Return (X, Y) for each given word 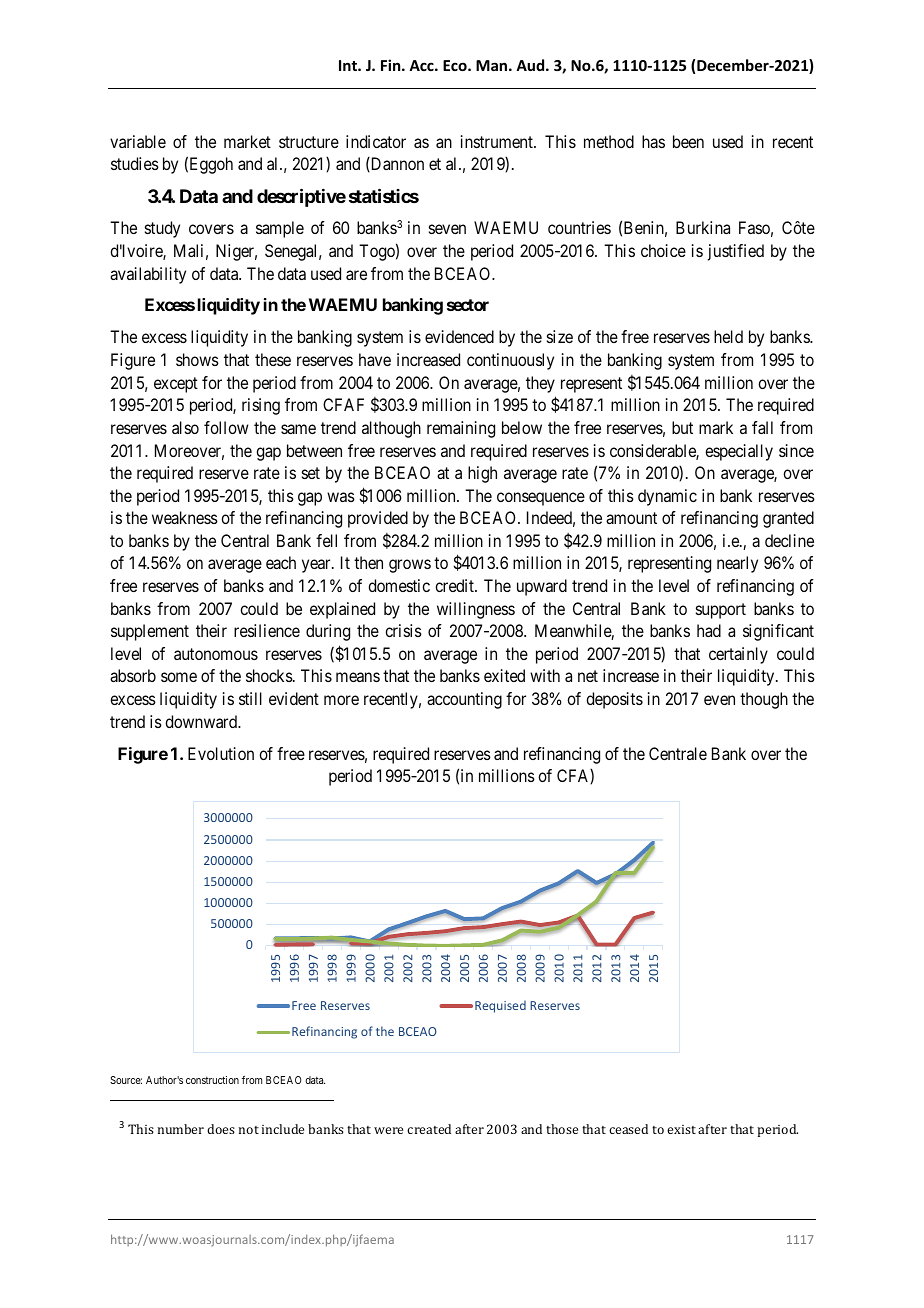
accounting (464, 700)
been (688, 141)
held (728, 336)
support (721, 611)
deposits (614, 700)
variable (138, 141)
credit (455, 585)
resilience (267, 630)
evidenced (459, 336)
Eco (456, 65)
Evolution (221, 753)
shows (197, 359)
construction (212, 1080)
